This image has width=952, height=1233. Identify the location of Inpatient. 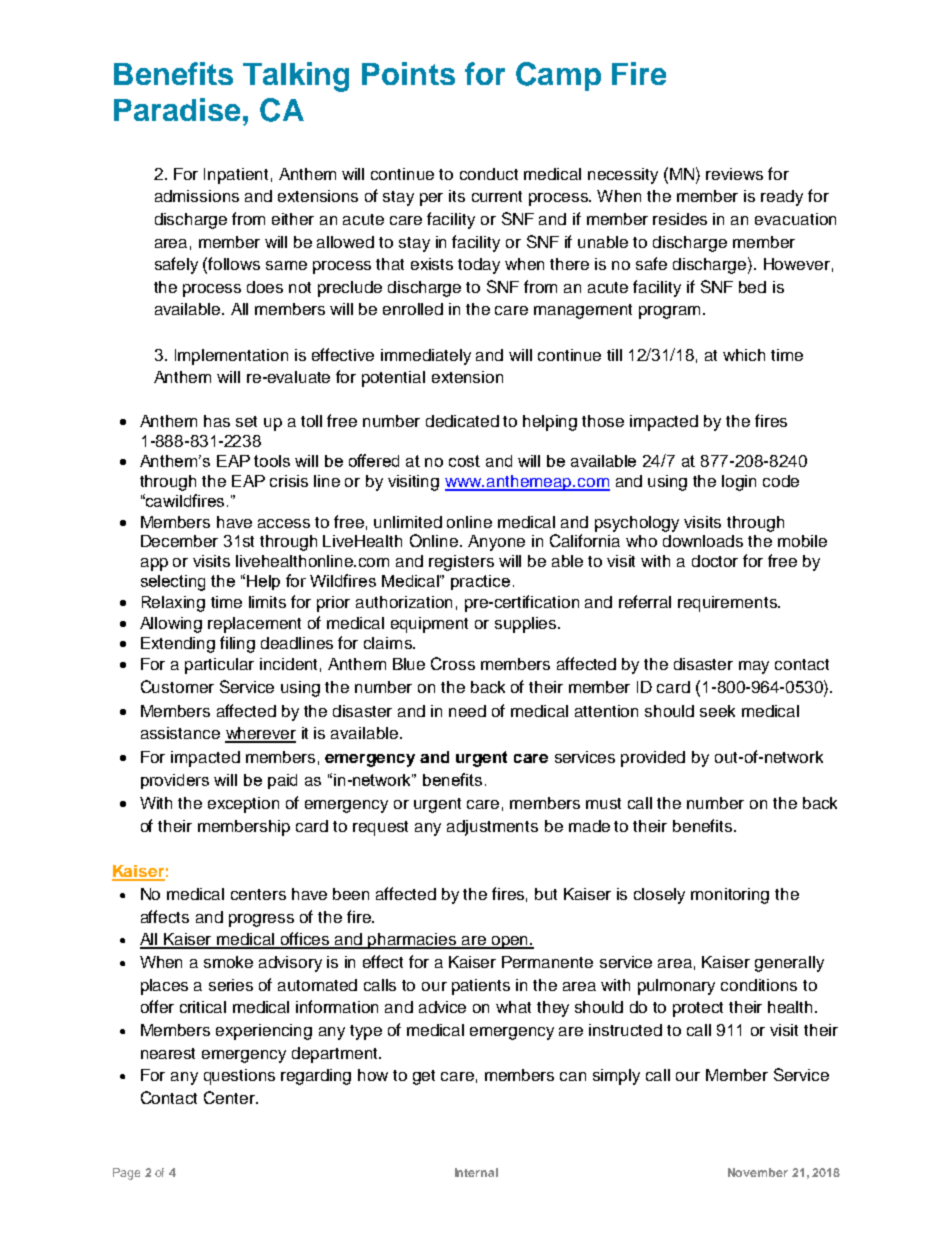
(236, 176).
